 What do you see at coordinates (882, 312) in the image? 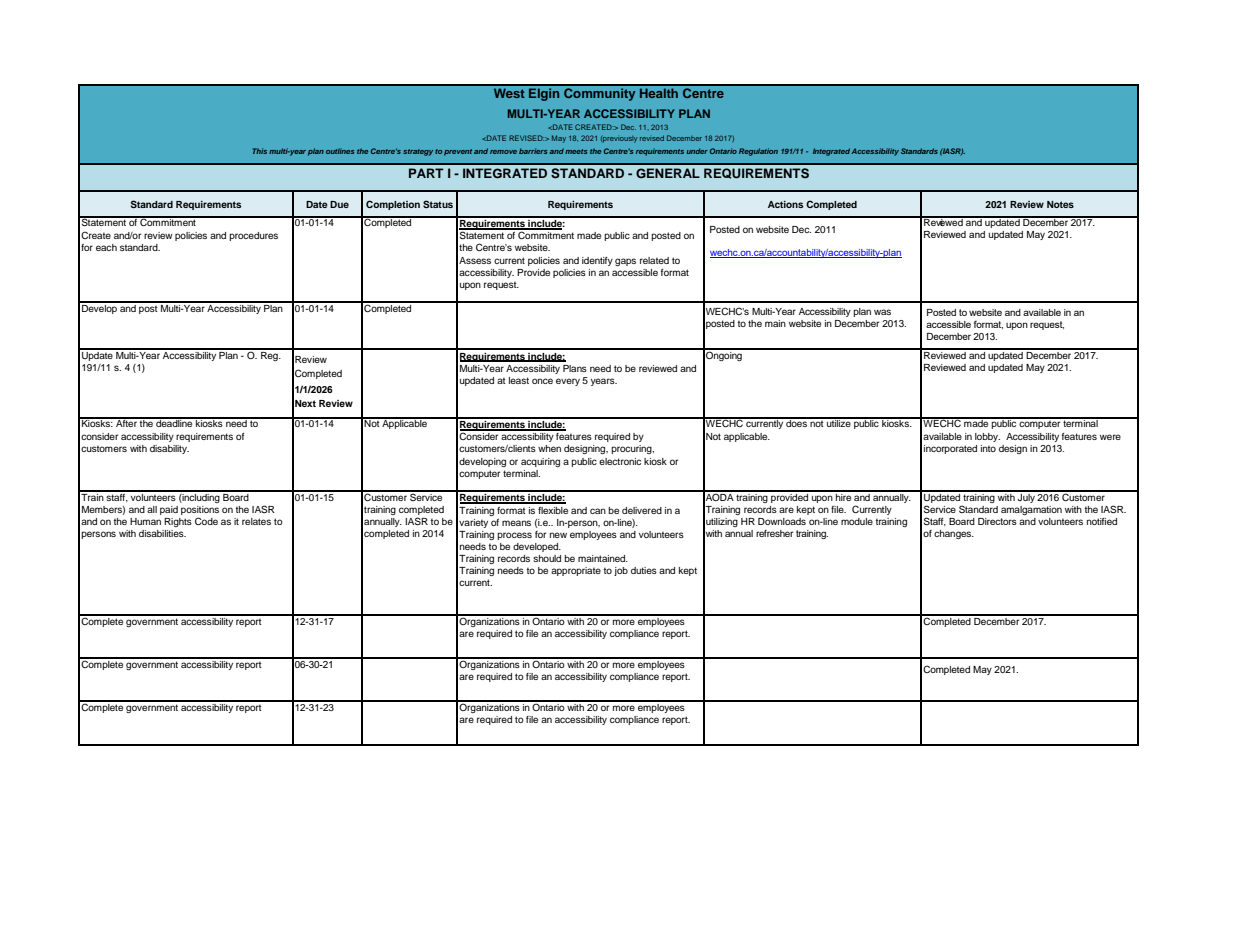
I see `was` at bounding box center [882, 312].
